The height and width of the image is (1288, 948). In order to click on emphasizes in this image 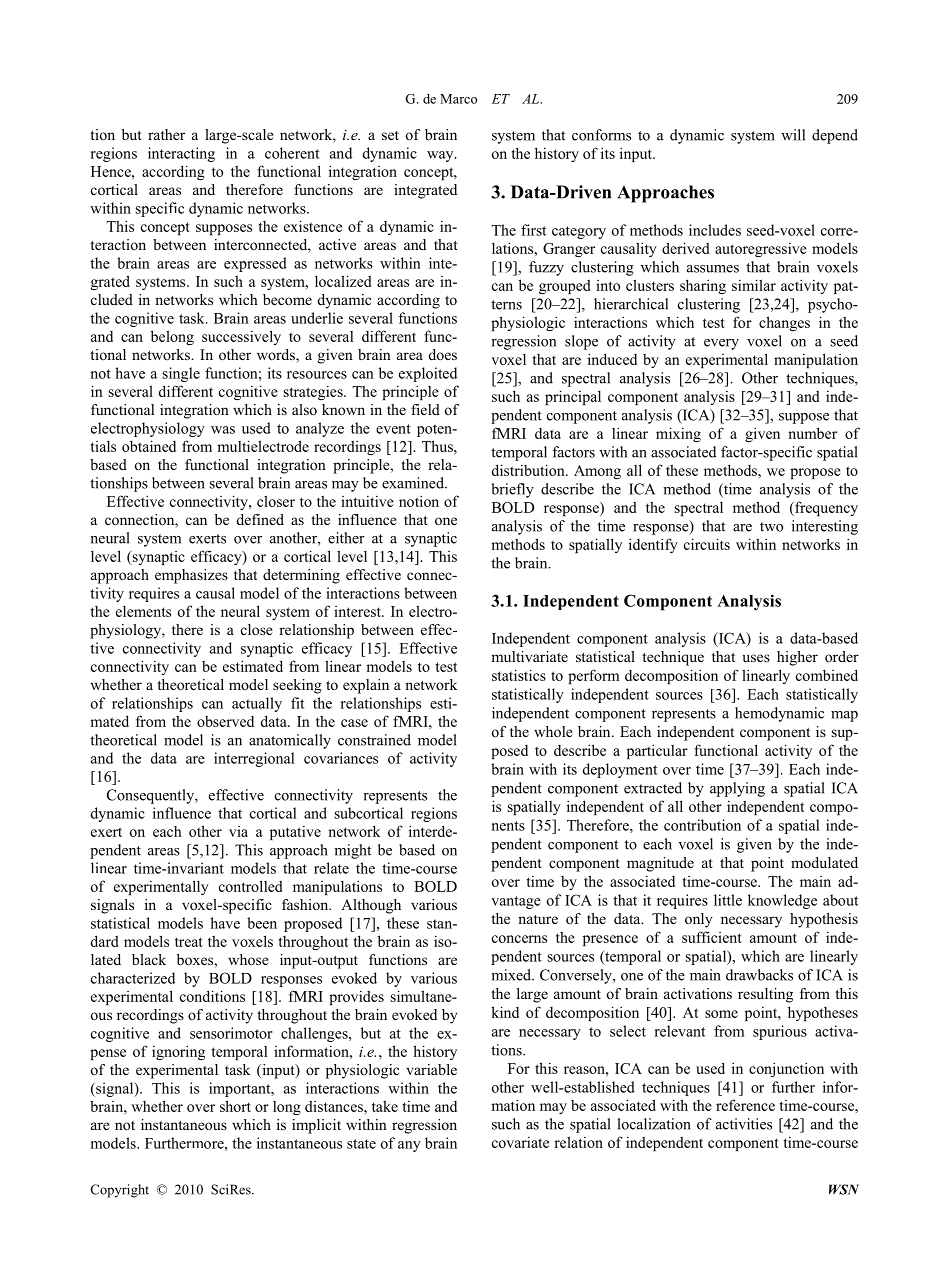, I will do `click(191, 576)`.
